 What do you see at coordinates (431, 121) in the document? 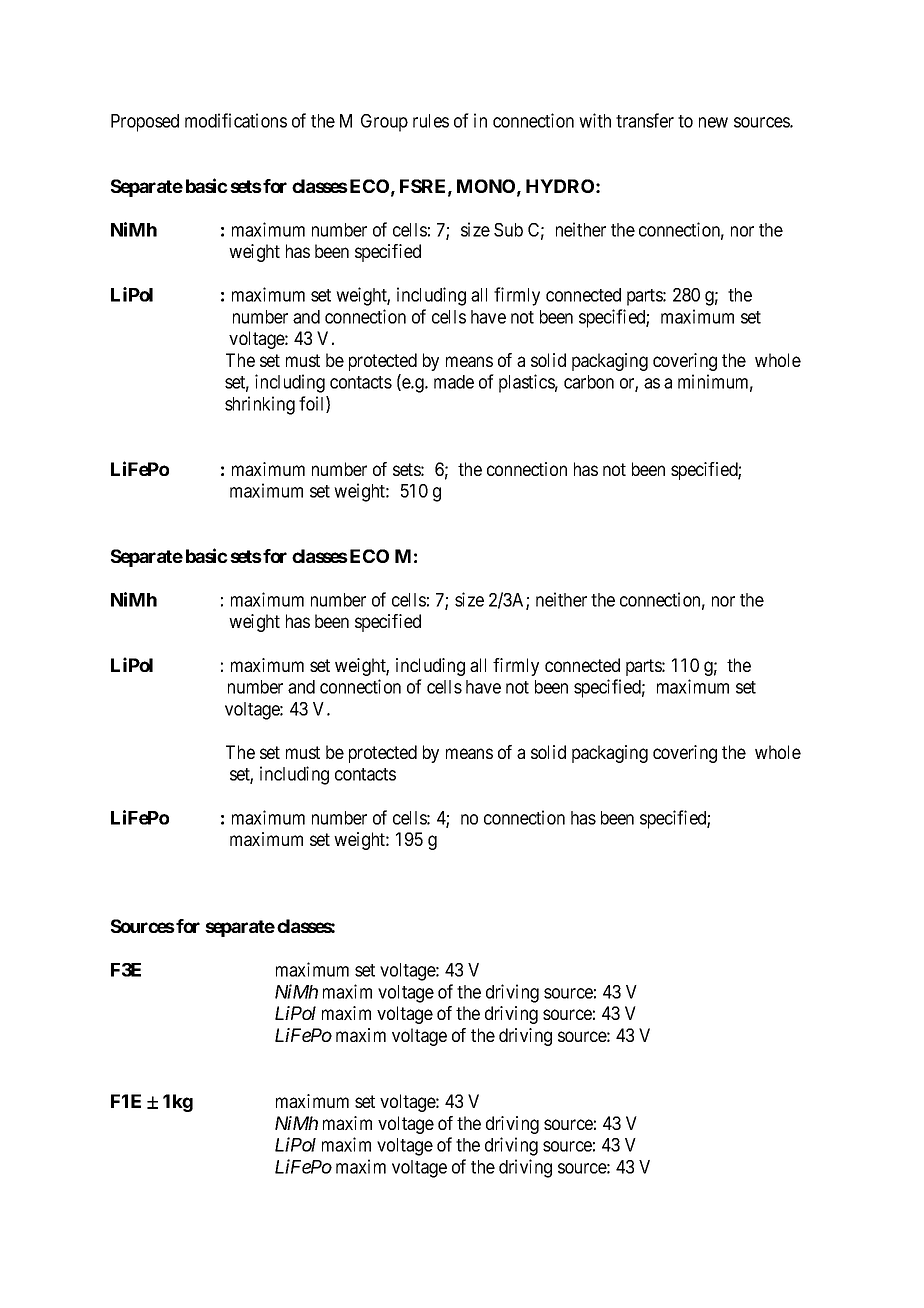
I see `rules` at bounding box center [431, 121].
